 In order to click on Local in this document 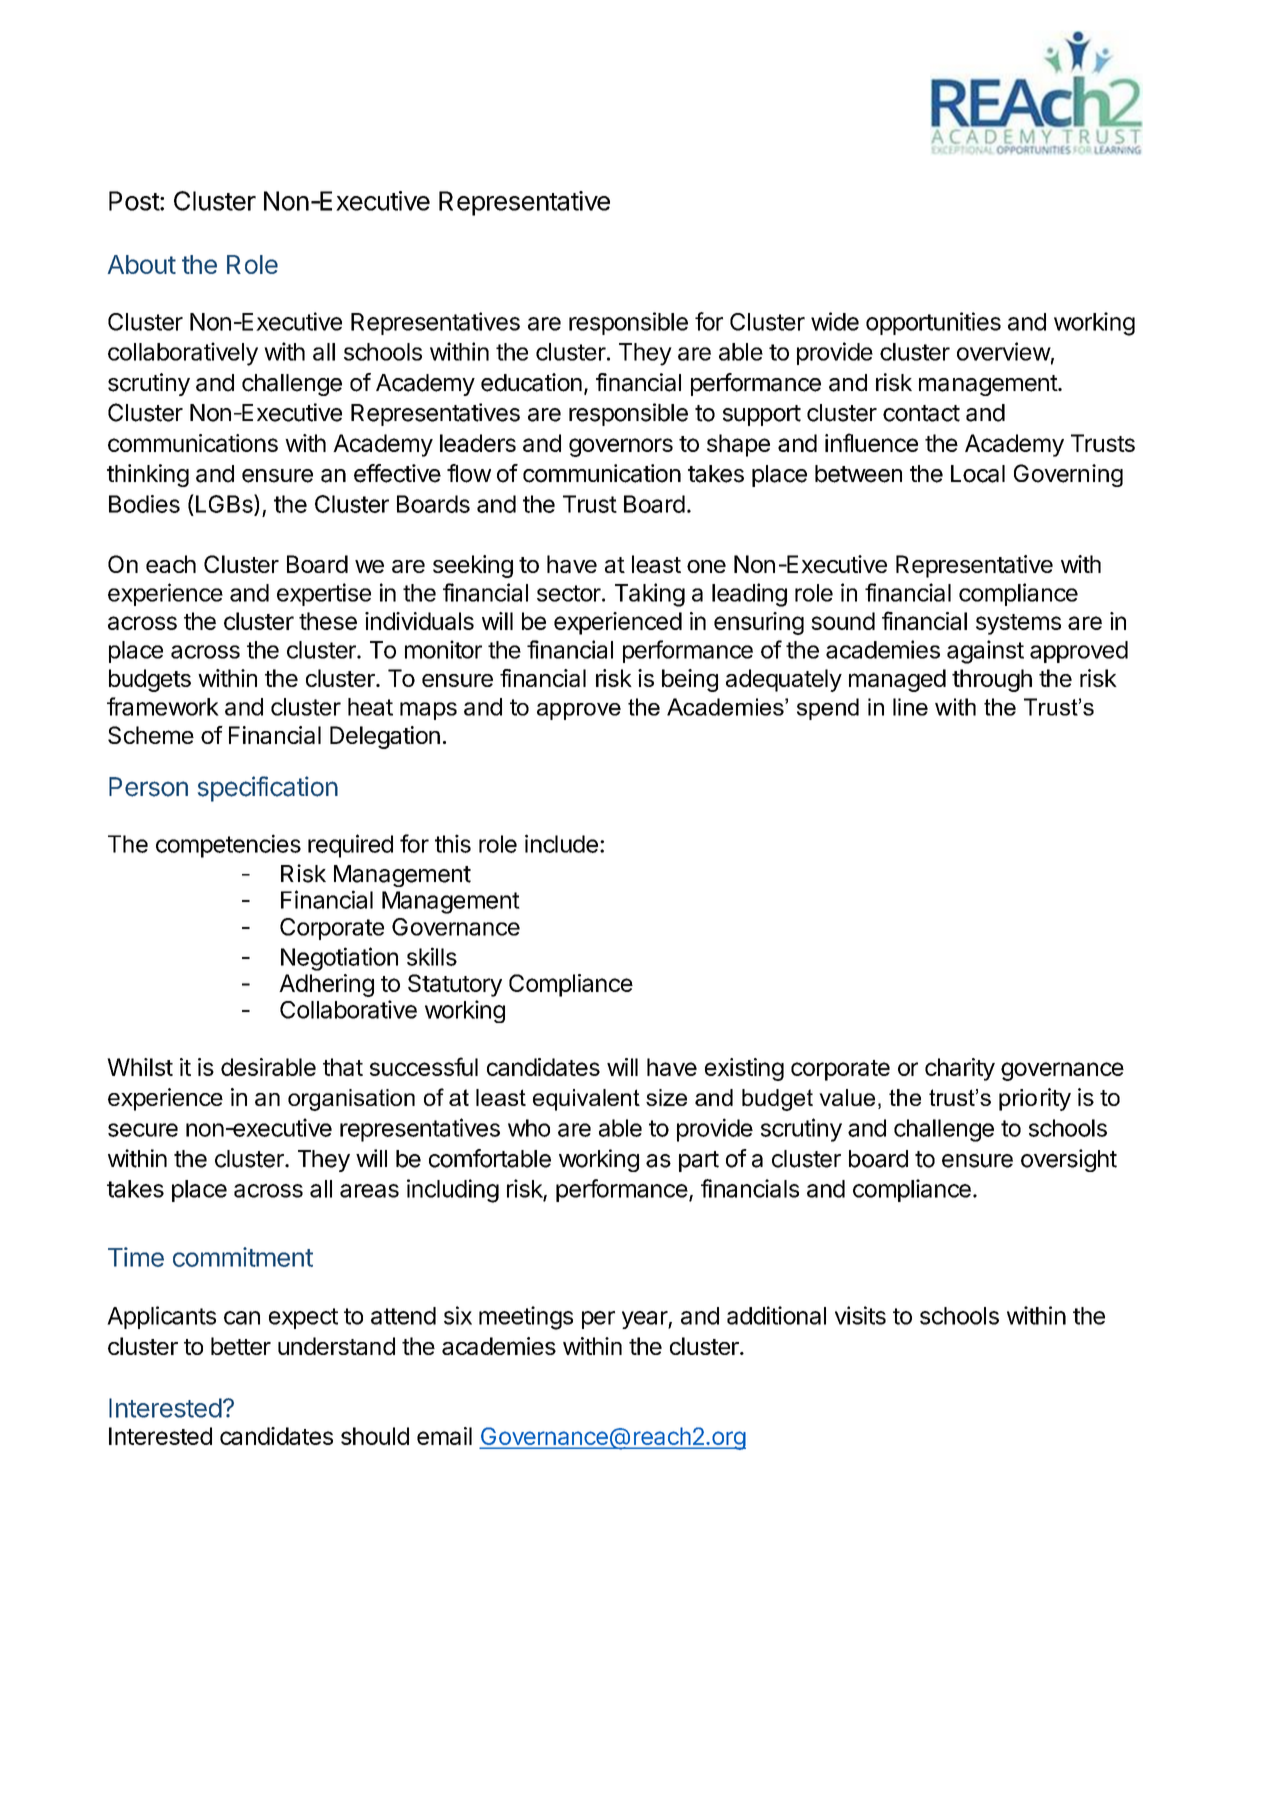, I will do `click(978, 474)`.
